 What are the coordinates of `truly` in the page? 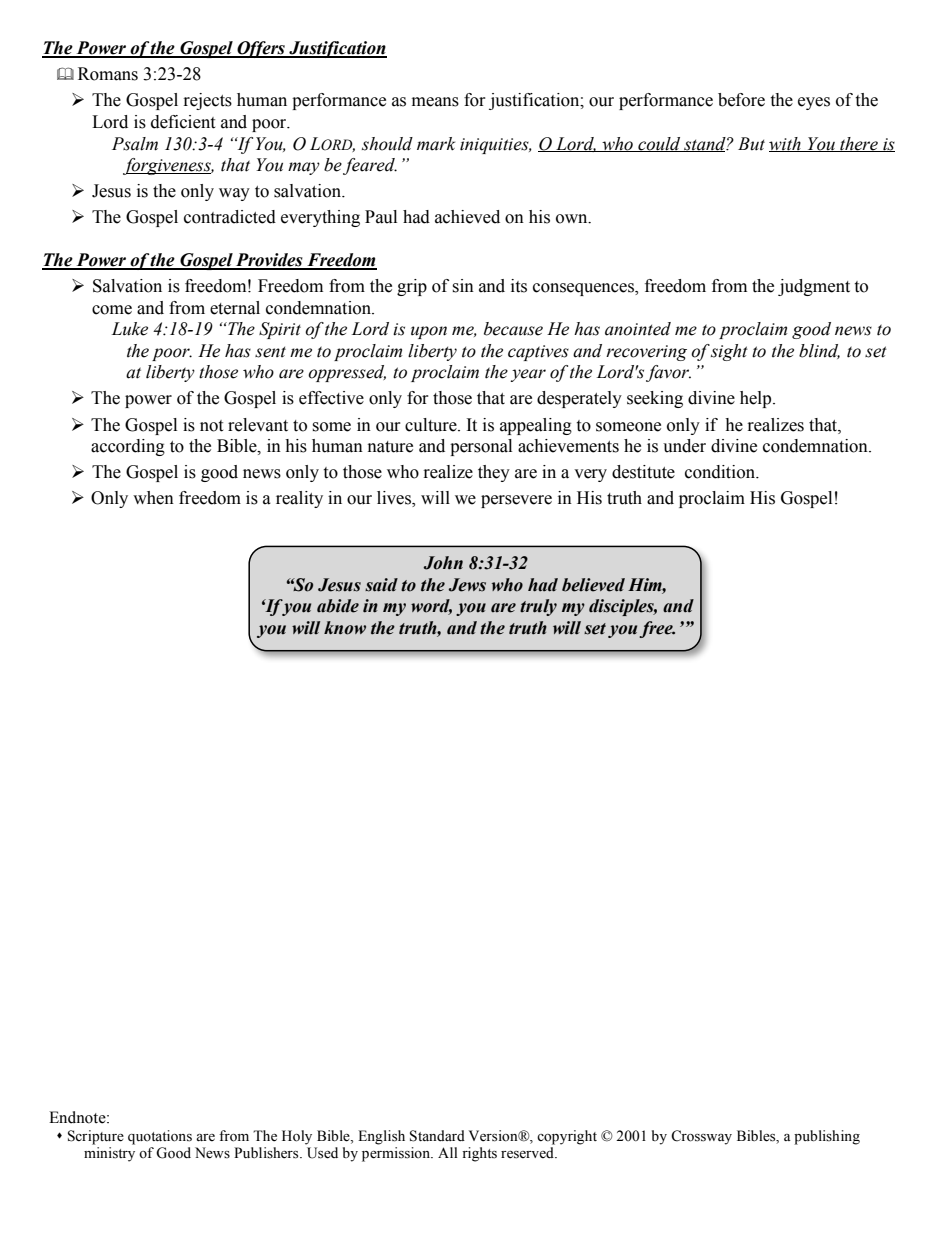 It's located at (538, 607).
